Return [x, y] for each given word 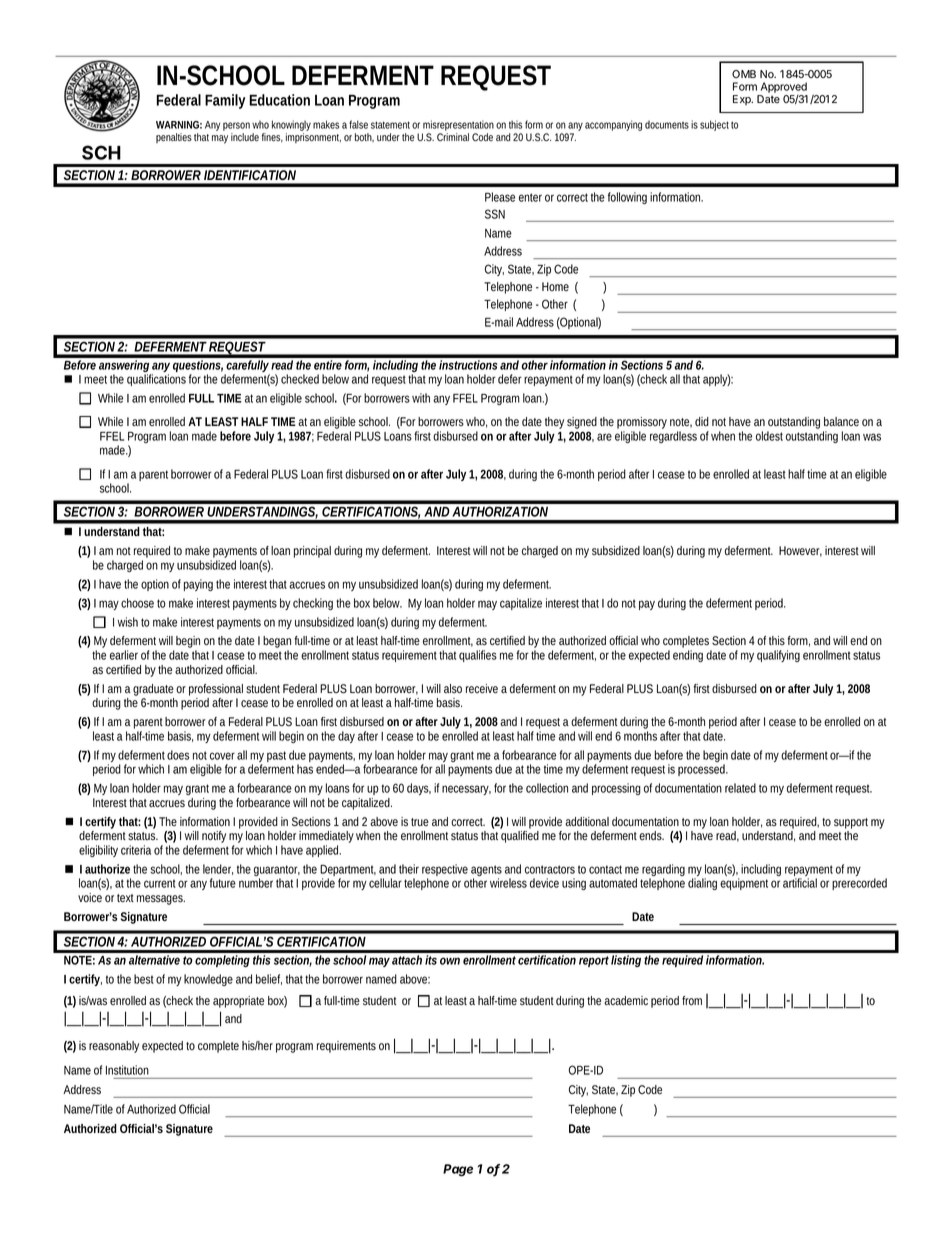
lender [218, 869]
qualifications [156, 380]
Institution [127, 1070]
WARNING [179, 125]
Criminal [453, 137]
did [702, 421]
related [740, 788]
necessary [466, 790]
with [423, 398]
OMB [744, 74]
